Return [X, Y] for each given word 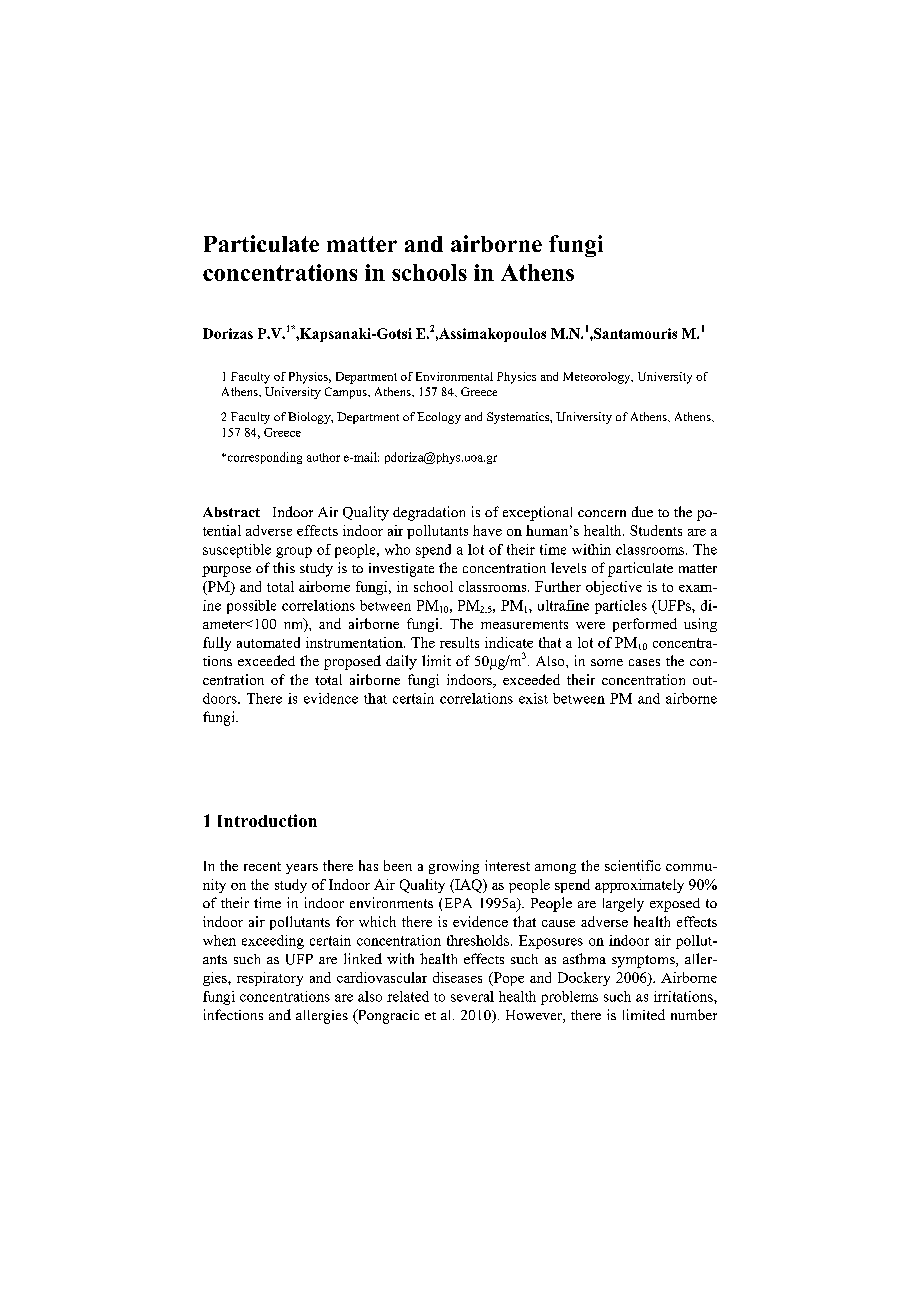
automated [268, 642]
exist [533, 698]
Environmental [454, 376]
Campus [347, 393]
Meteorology [598, 378]
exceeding [273, 942]
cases [644, 662]
